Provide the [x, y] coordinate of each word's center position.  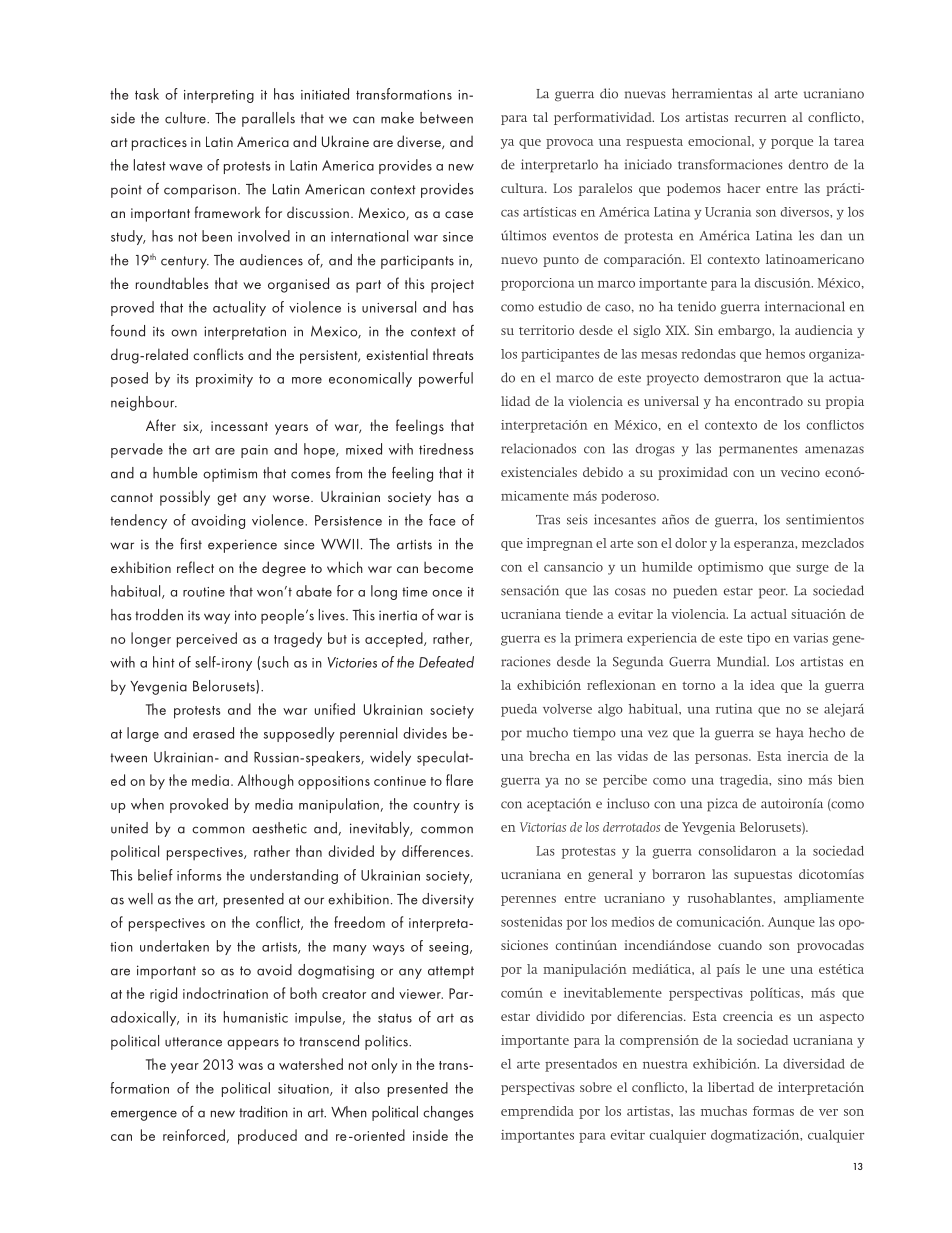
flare [459, 780]
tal [540, 117]
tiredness [446, 449]
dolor [691, 543]
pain [254, 451]
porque [792, 144]
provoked [199, 805]
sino [790, 780]
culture [186, 118]
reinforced [194, 1135]
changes [448, 1113]
